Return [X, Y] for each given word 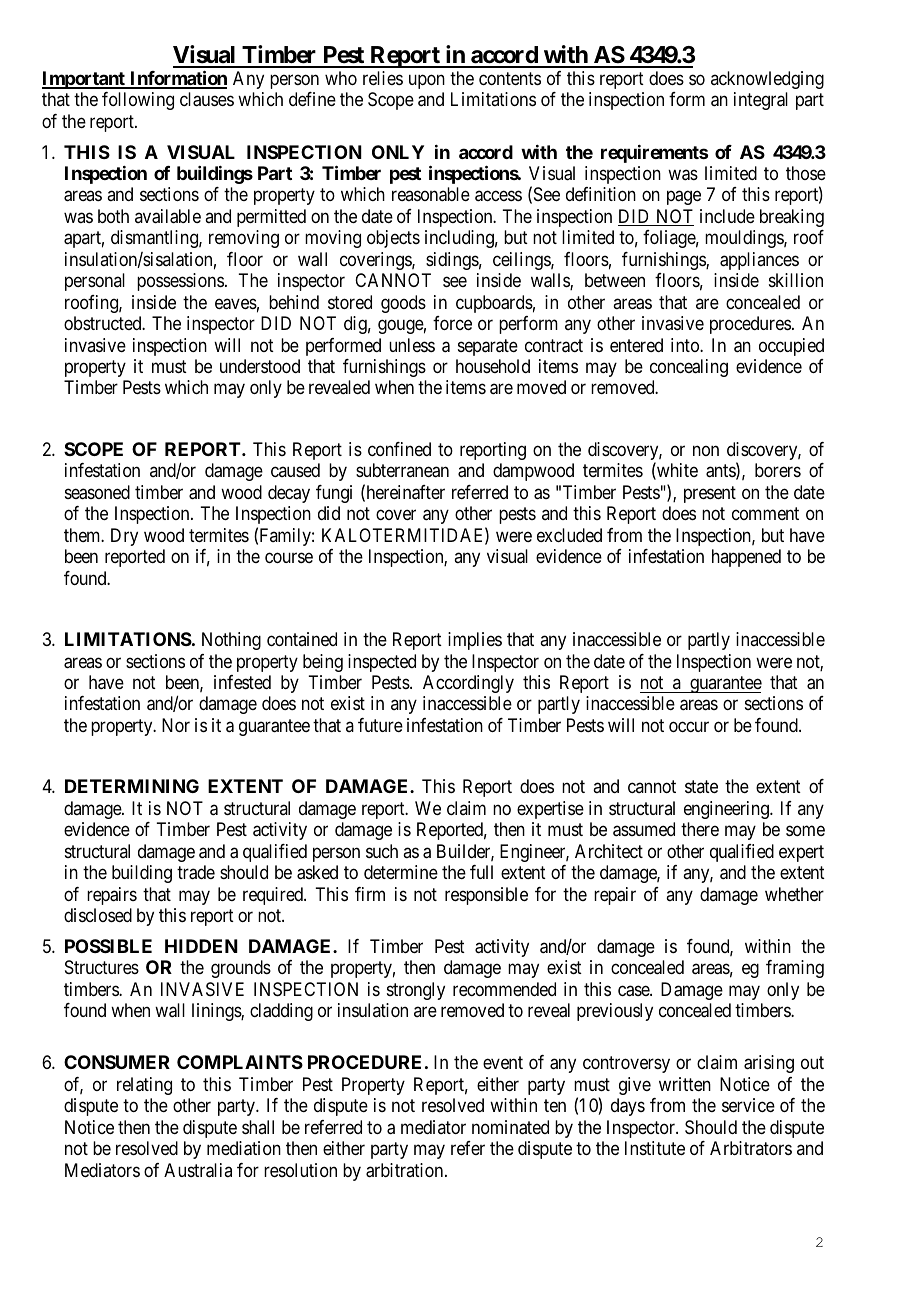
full [481, 872]
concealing [689, 368]
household [493, 366]
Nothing [231, 641]
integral [761, 101]
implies [475, 641]
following [138, 101]
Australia [198, 1170]
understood [260, 366]
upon [427, 81]
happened [746, 558]
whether [794, 894]
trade [196, 872]
